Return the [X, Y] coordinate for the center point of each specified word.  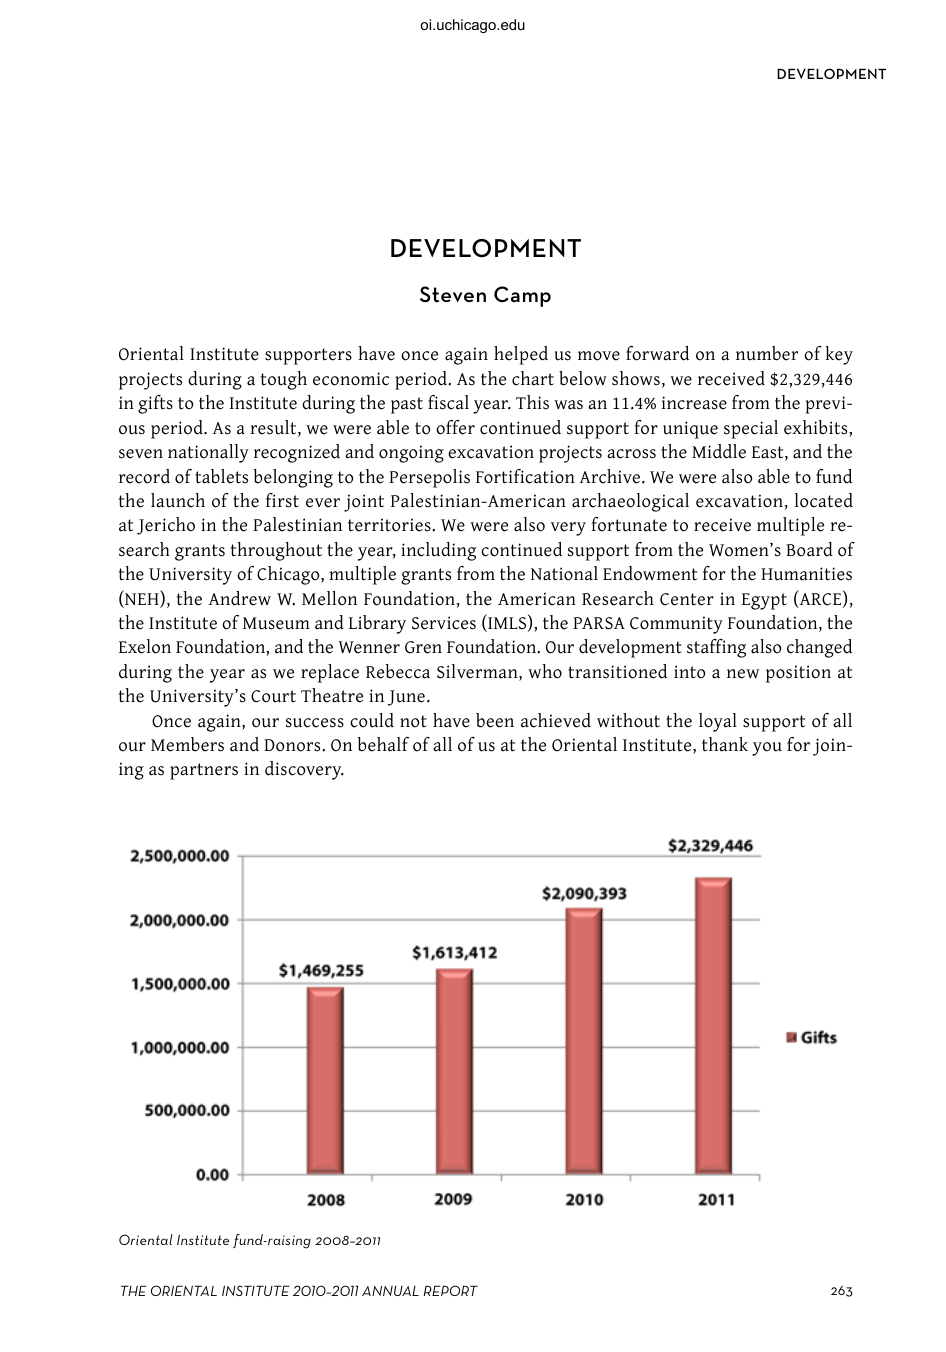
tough [284, 380]
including [438, 551]
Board [809, 549]
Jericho [166, 526]
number [767, 353]
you [767, 749]
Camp [522, 296]
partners [204, 771]
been [495, 720]
